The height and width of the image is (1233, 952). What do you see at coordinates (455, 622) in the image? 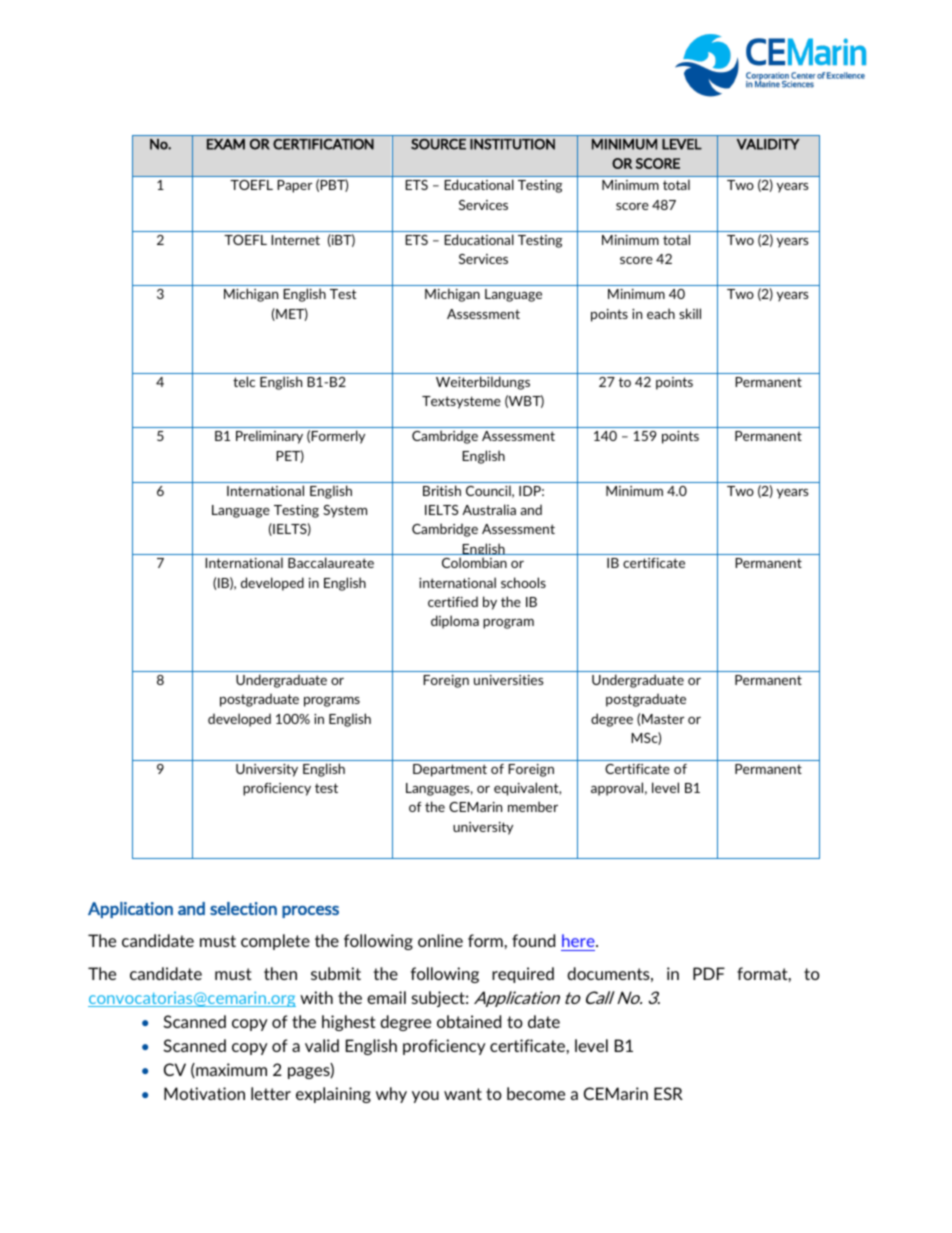
I see `diploma` at bounding box center [455, 622].
